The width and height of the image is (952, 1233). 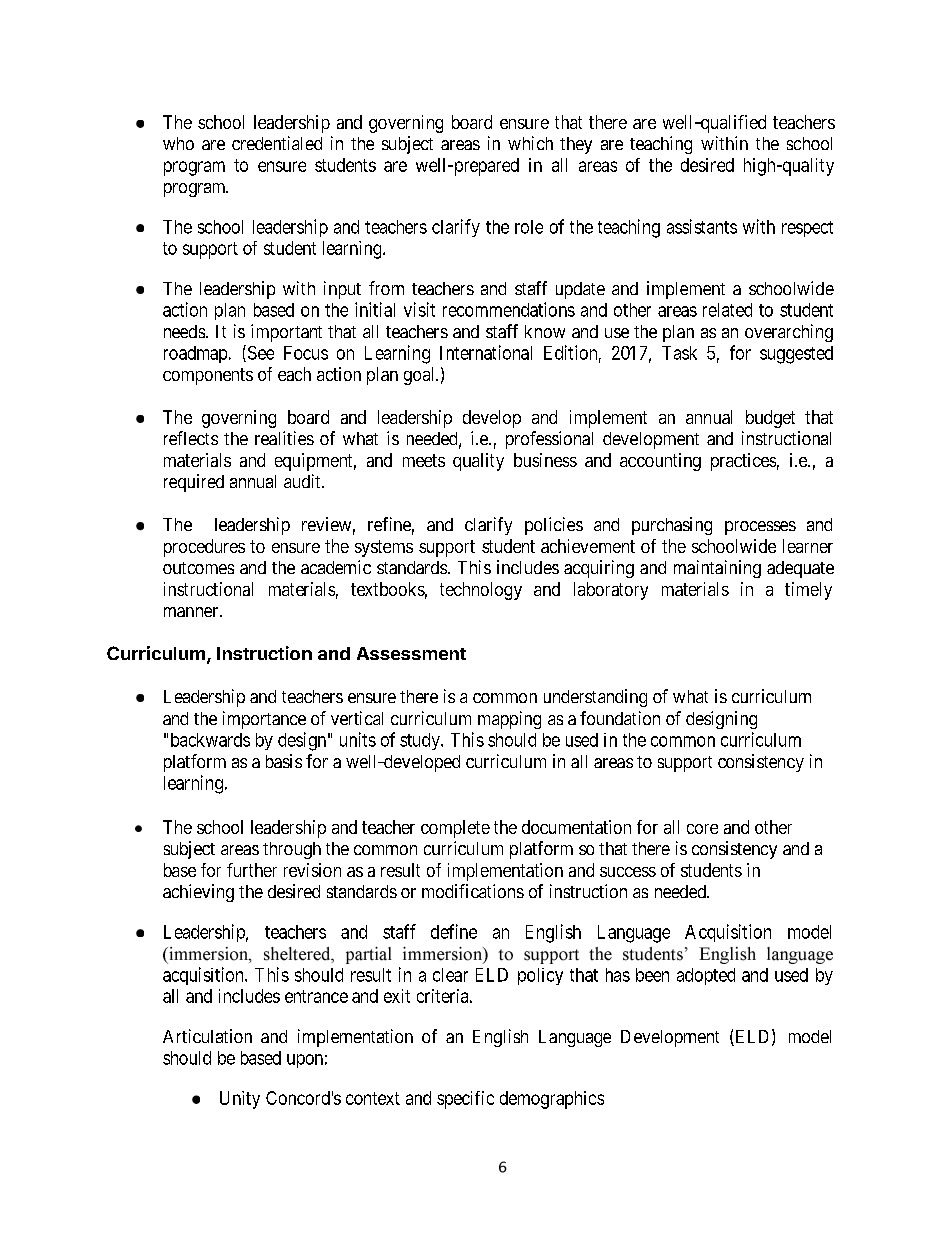 What do you see at coordinates (702, 226) in the image?
I see `assistants` at bounding box center [702, 226].
